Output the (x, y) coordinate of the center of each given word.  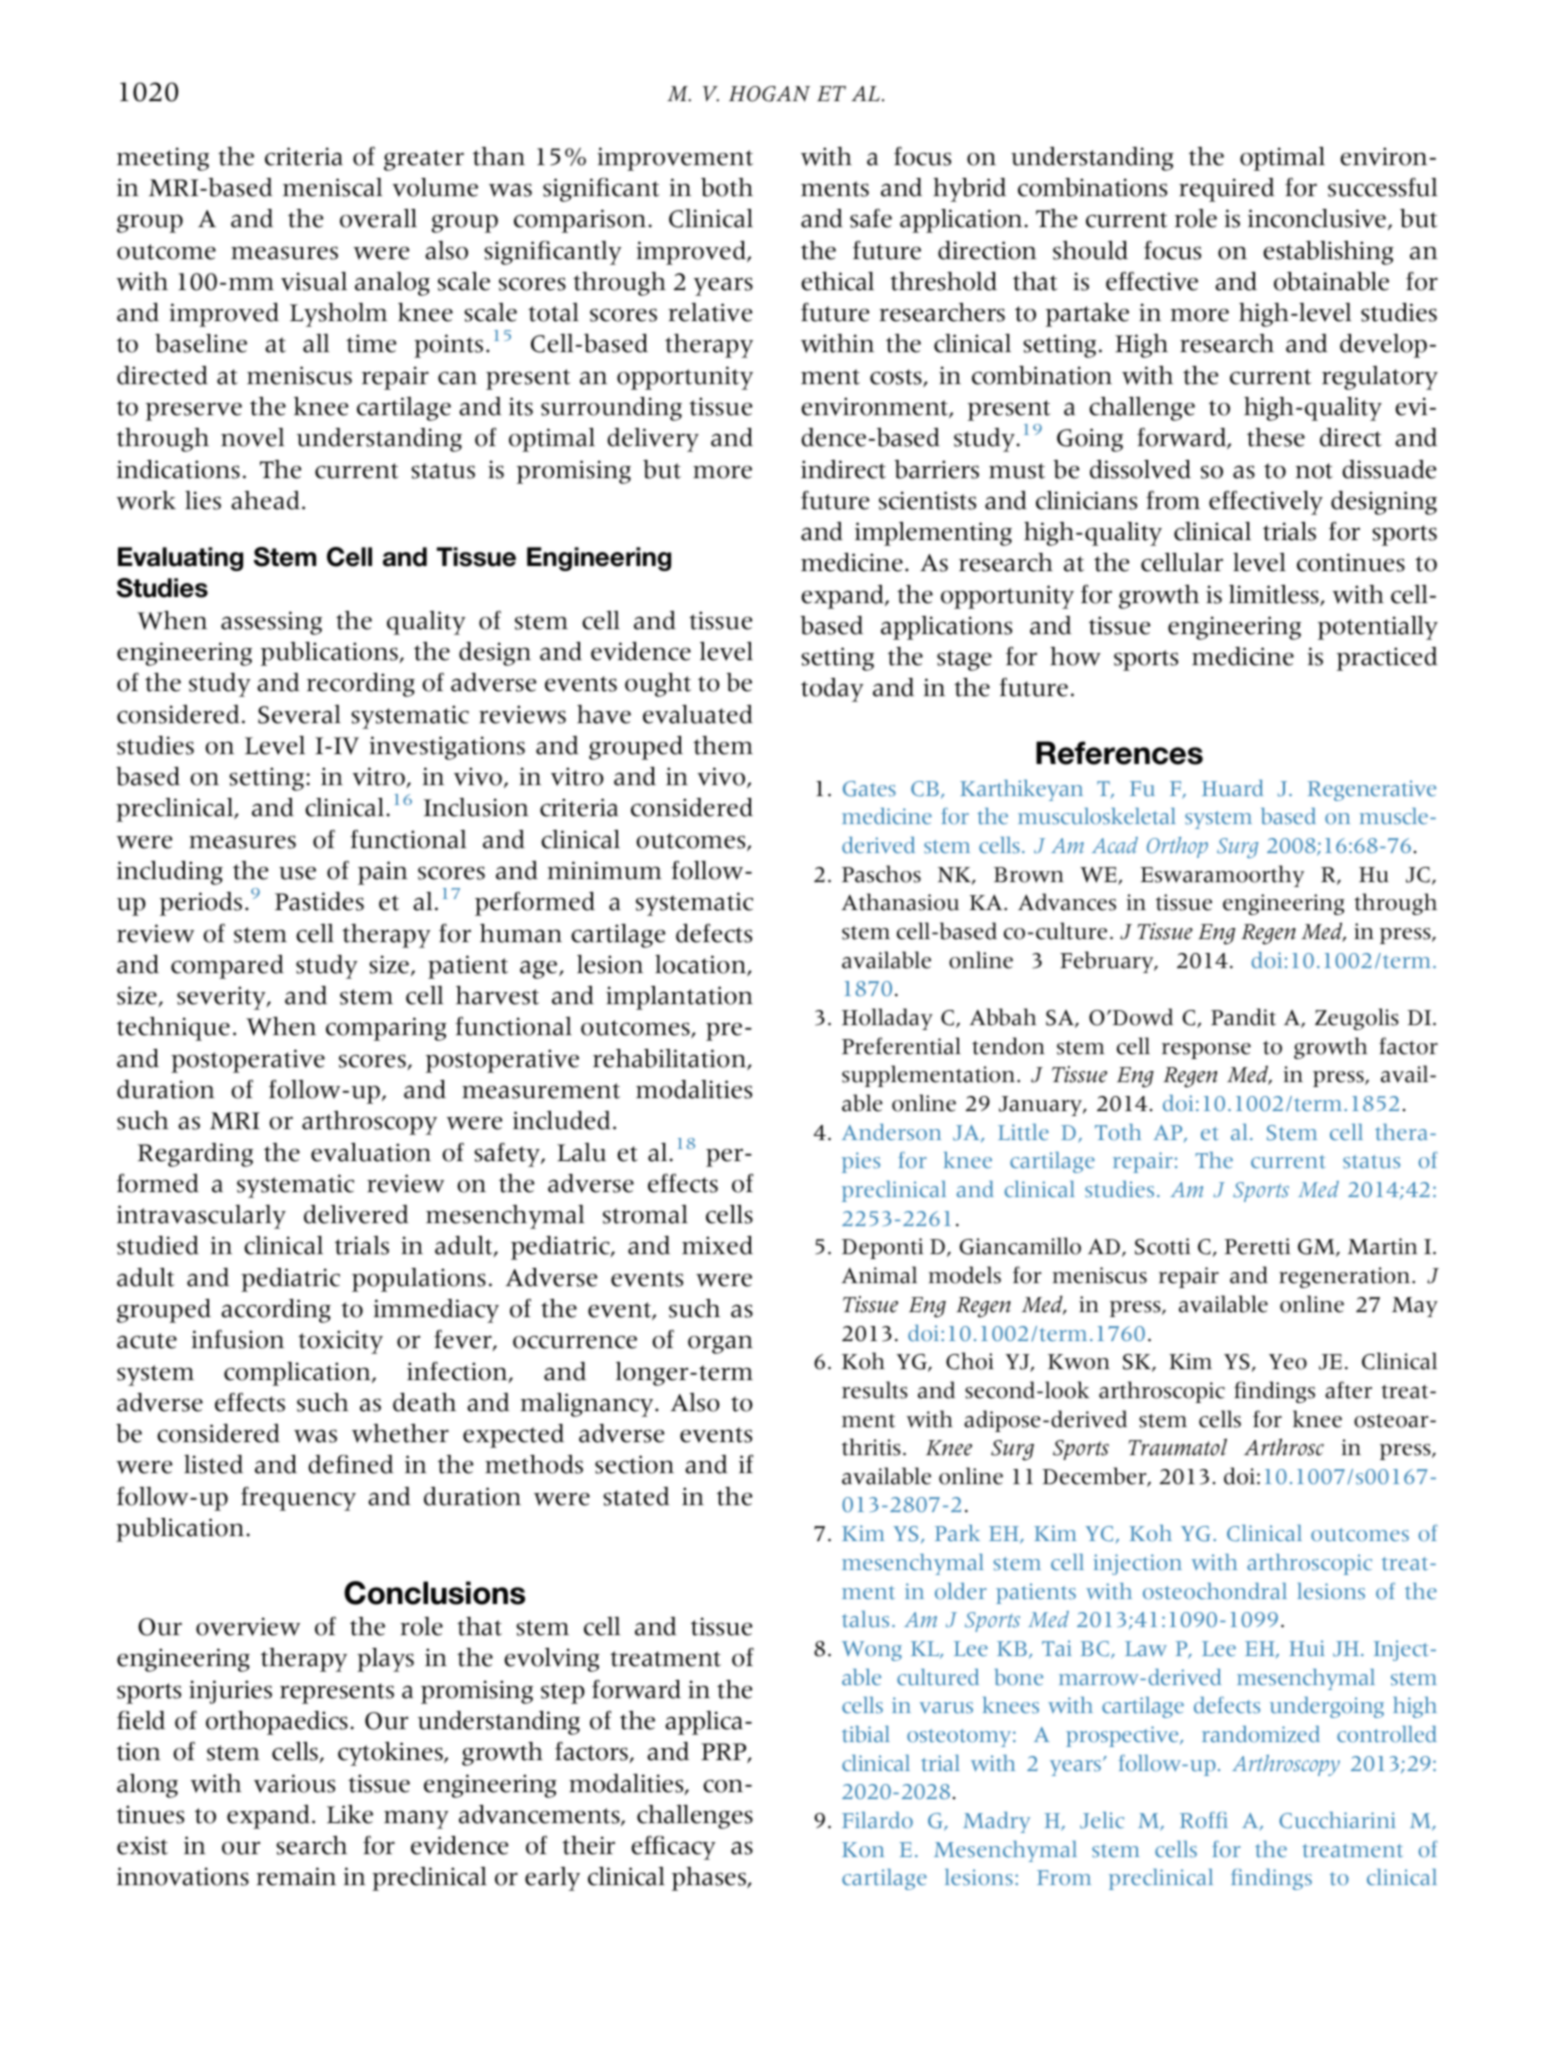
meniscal (332, 187)
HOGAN (769, 94)
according (276, 1311)
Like (350, 1814)
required (1226, 190)
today (832, 690)
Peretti (1257, 1246)
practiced (1387, 659)
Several (299, 714)
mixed (717, 1245)
